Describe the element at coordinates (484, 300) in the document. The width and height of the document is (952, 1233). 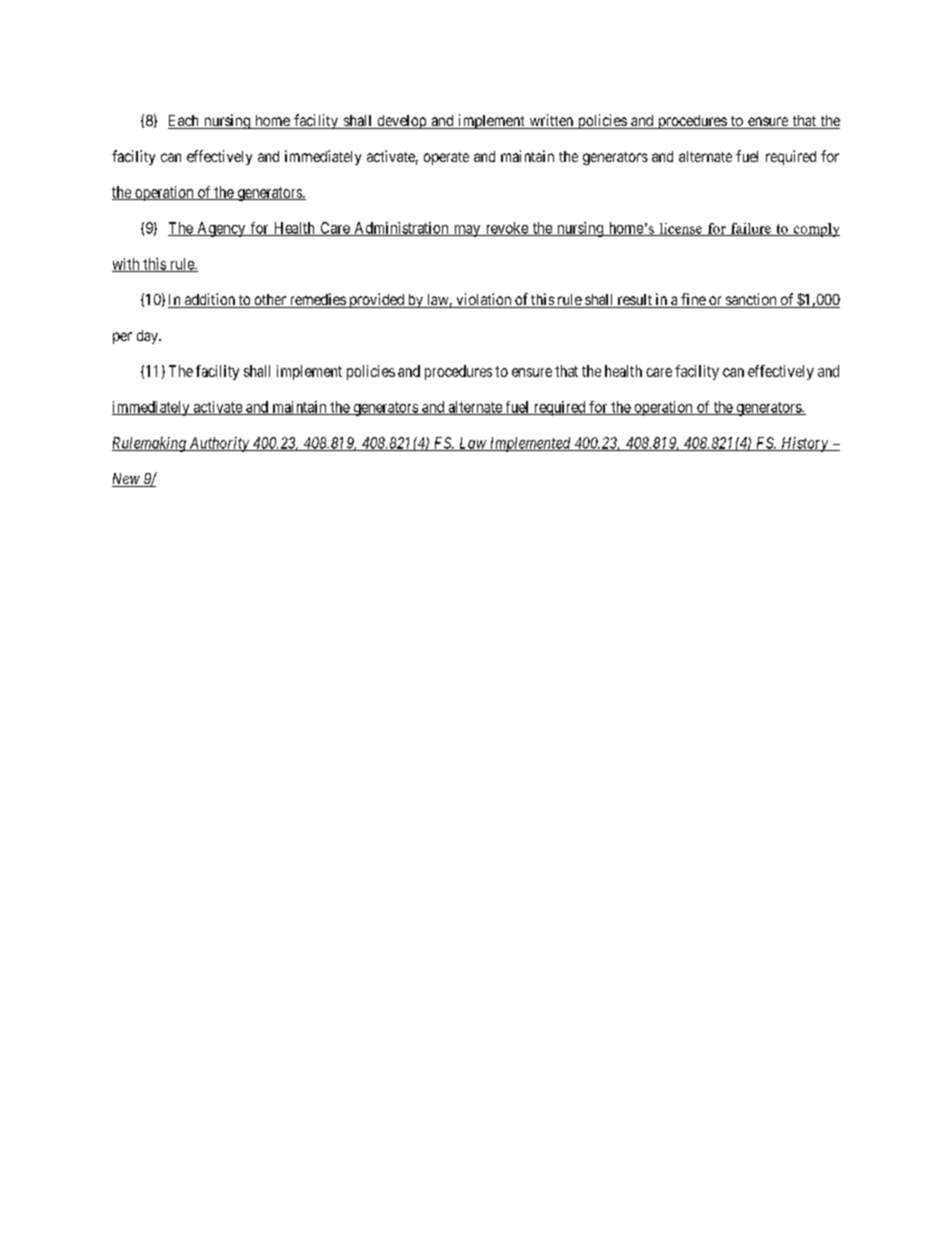
I see `violation` at that location.
